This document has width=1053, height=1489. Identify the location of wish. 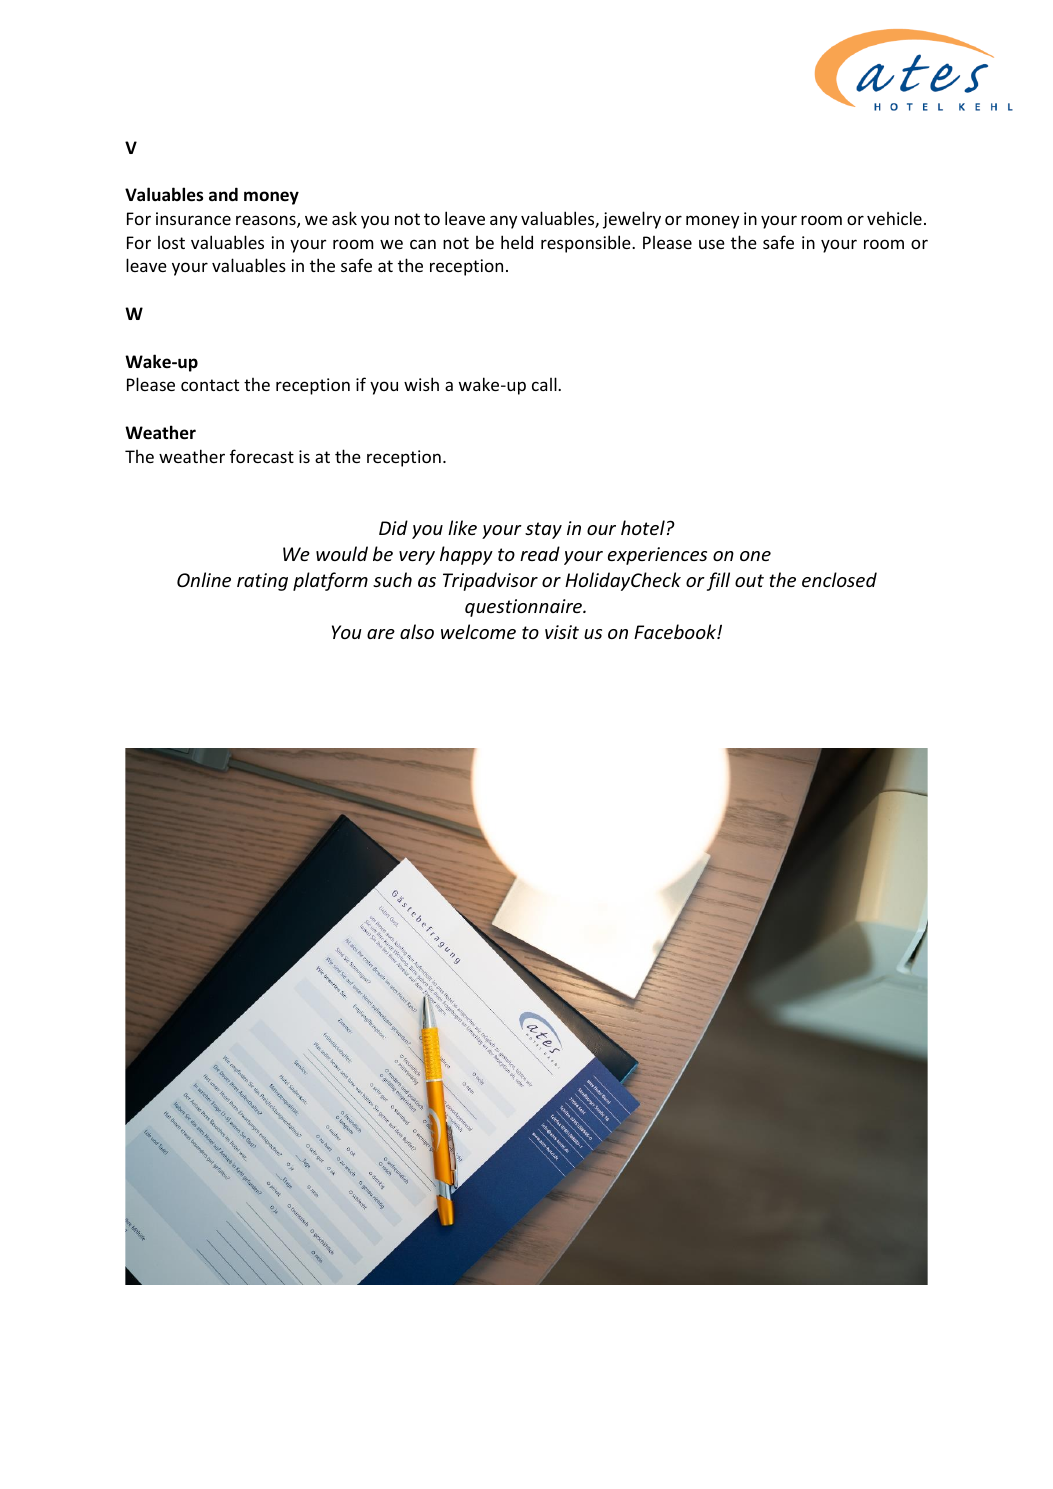
(421, 384).
